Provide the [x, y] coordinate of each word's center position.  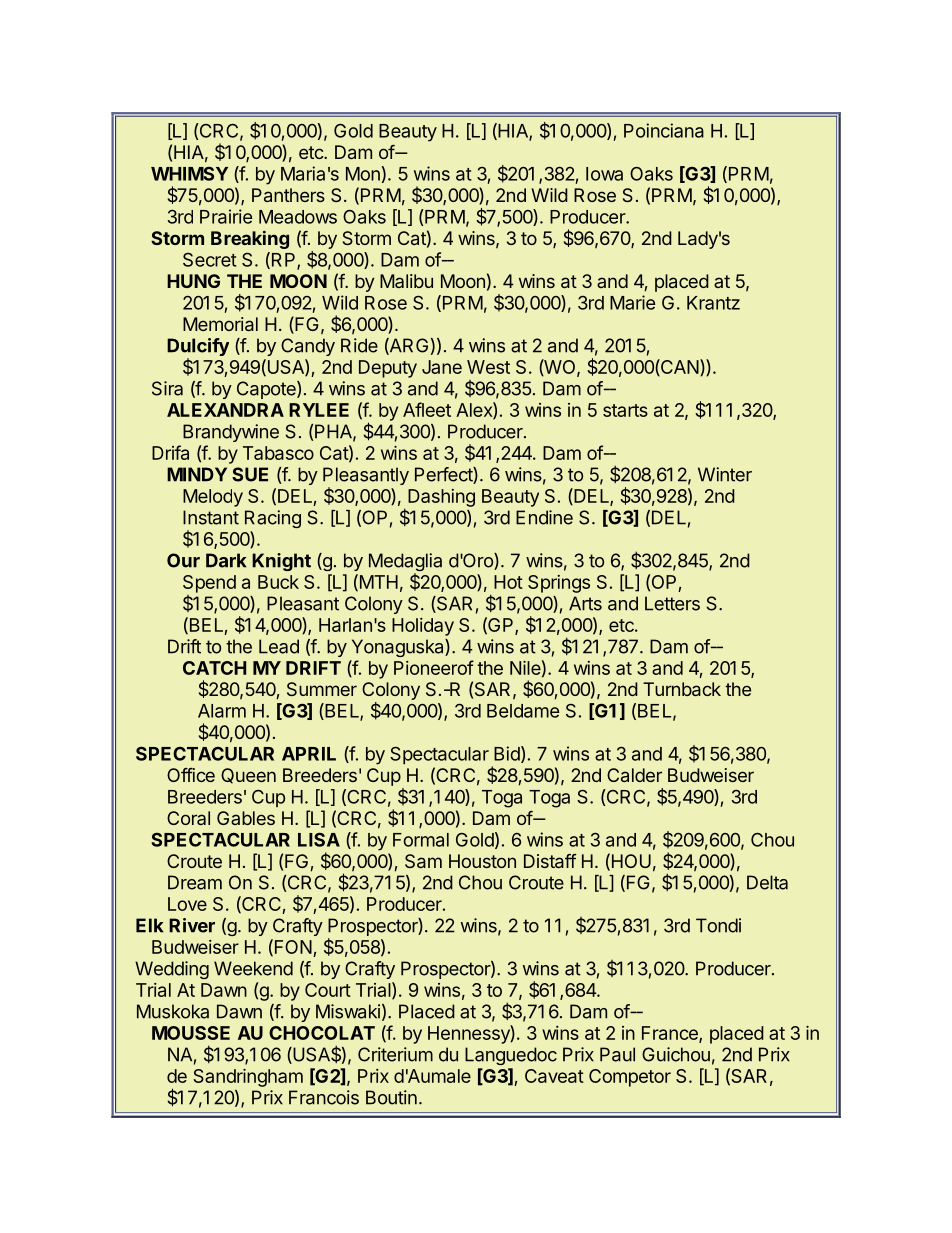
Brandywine [231, 433]
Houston [482, 861]
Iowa [604, 174]
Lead [279, 646]
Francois [324, 1097]
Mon [363, 174]
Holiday [423, 627]
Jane [442, 367]
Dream [195, 882]
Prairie [226, 216]
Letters [672, 603]
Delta [767, 882]
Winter [725, 474]
